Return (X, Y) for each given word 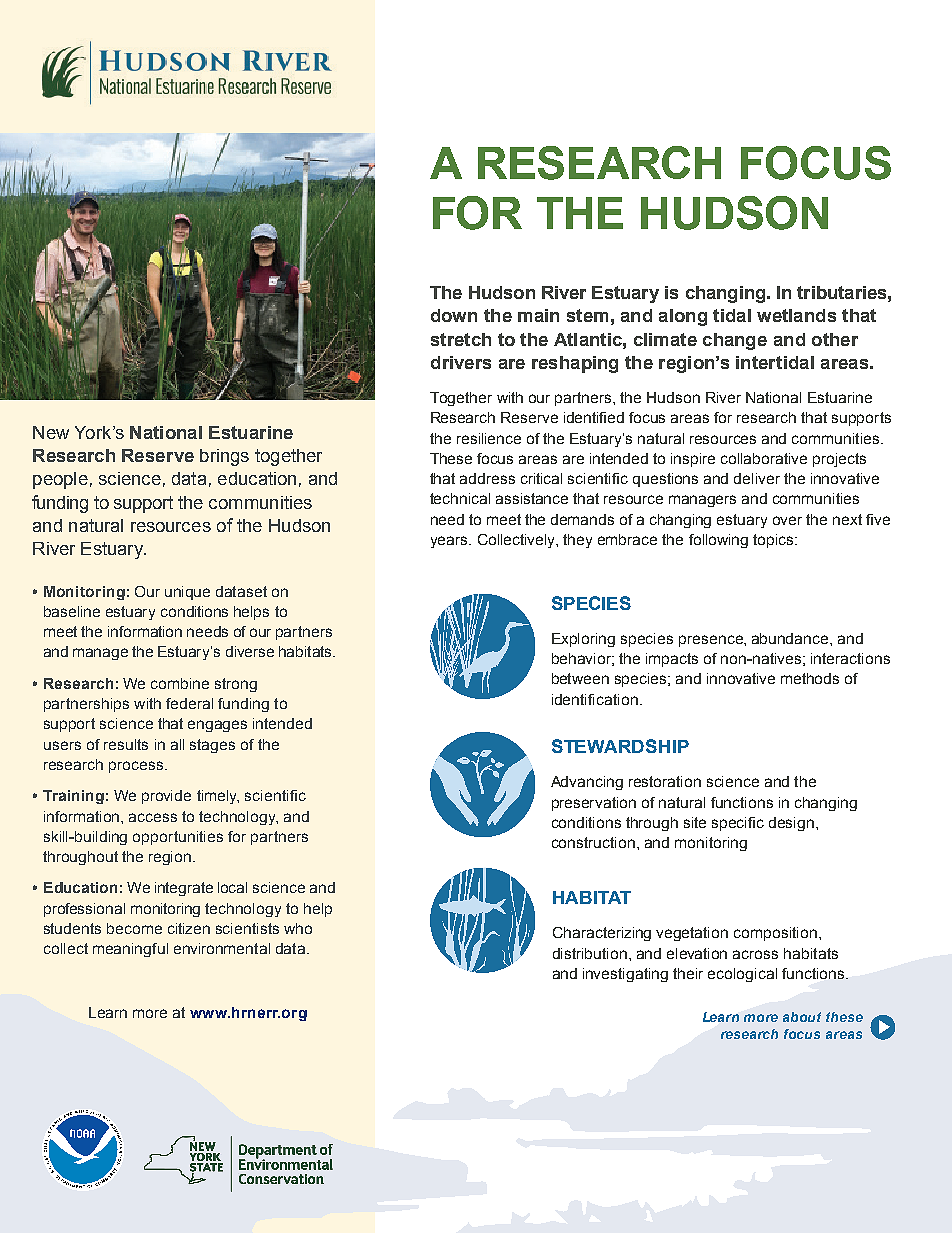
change (735, 341)
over (787, 520)
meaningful (130, 950)
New (51, 432)
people (60, 480)
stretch (461, 339)
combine (180, 683)
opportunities (178, 838)
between (580, 678)
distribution (590, 953)
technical (460, 498)
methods (810, 678)
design (791, 824)
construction (595, 842)
